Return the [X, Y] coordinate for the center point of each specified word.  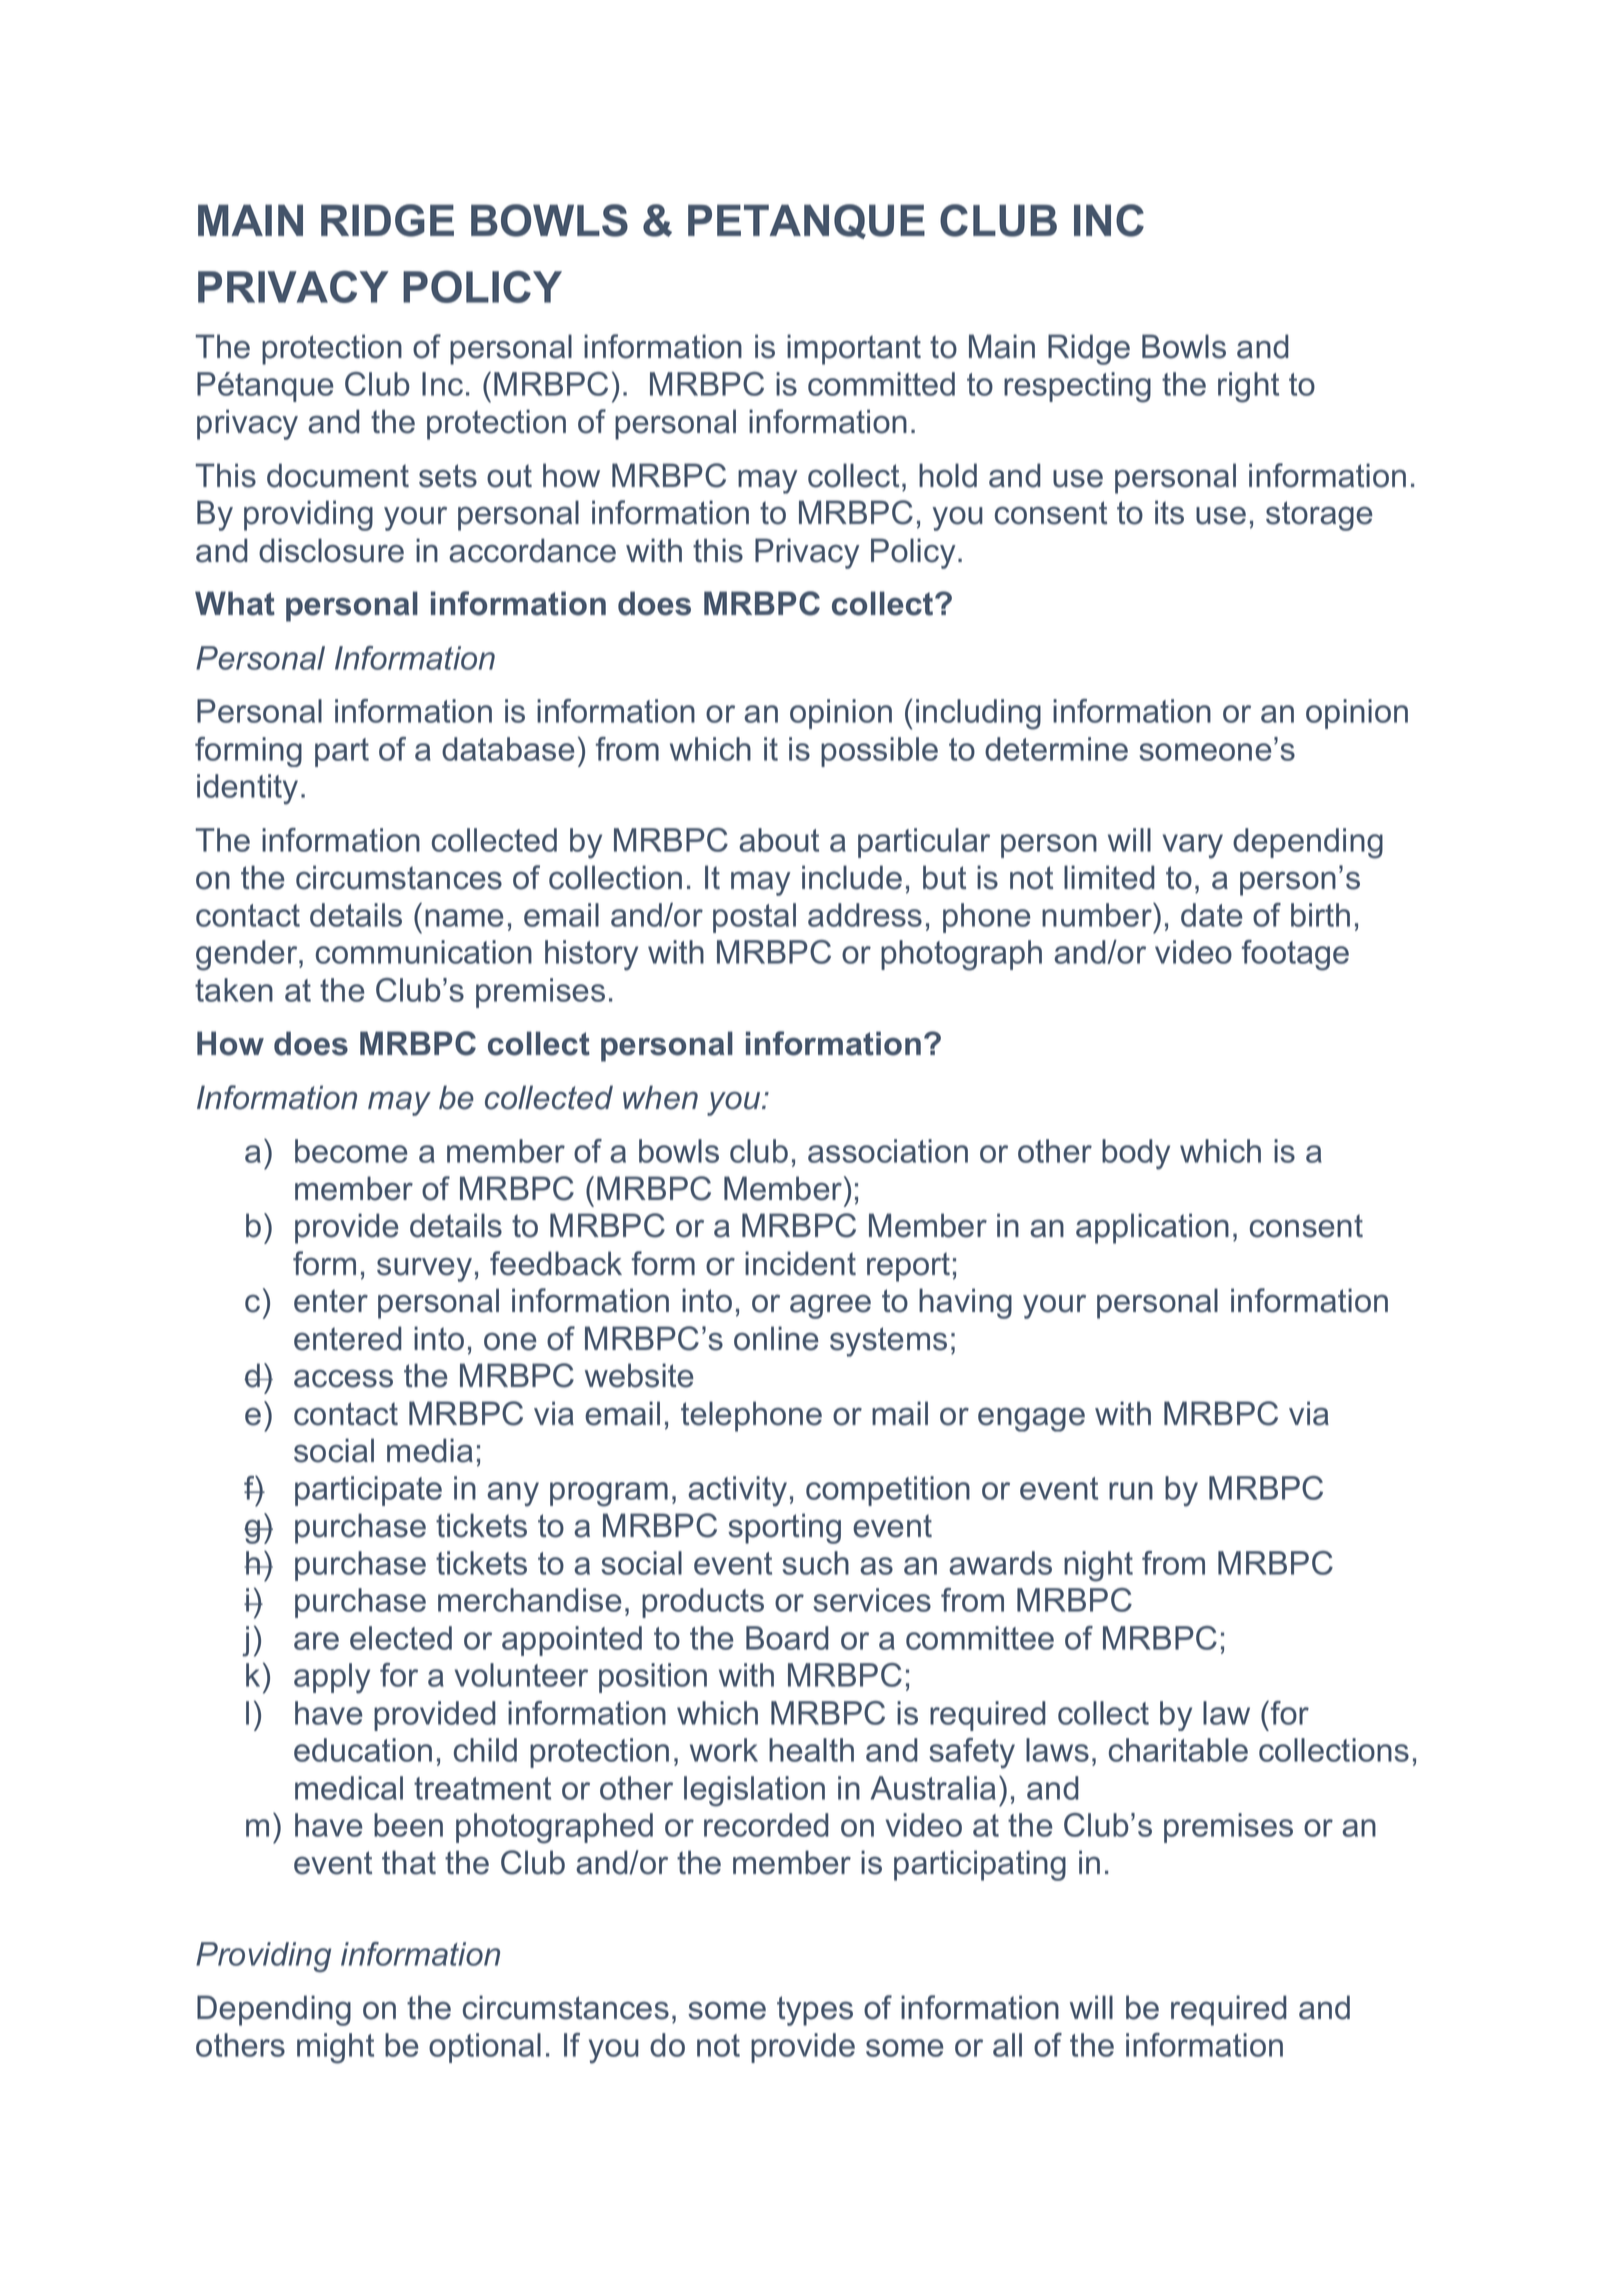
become [351, 1151]
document [338, 475]
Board [787, 1638]
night [1098, 1566]
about [779, 840]
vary [1192, 846]
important [854, 349]
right [1248, 387]
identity [247, 789]
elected [401, 1638]
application [1152, 1228]
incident [800, 1263]
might [335, 2048]
